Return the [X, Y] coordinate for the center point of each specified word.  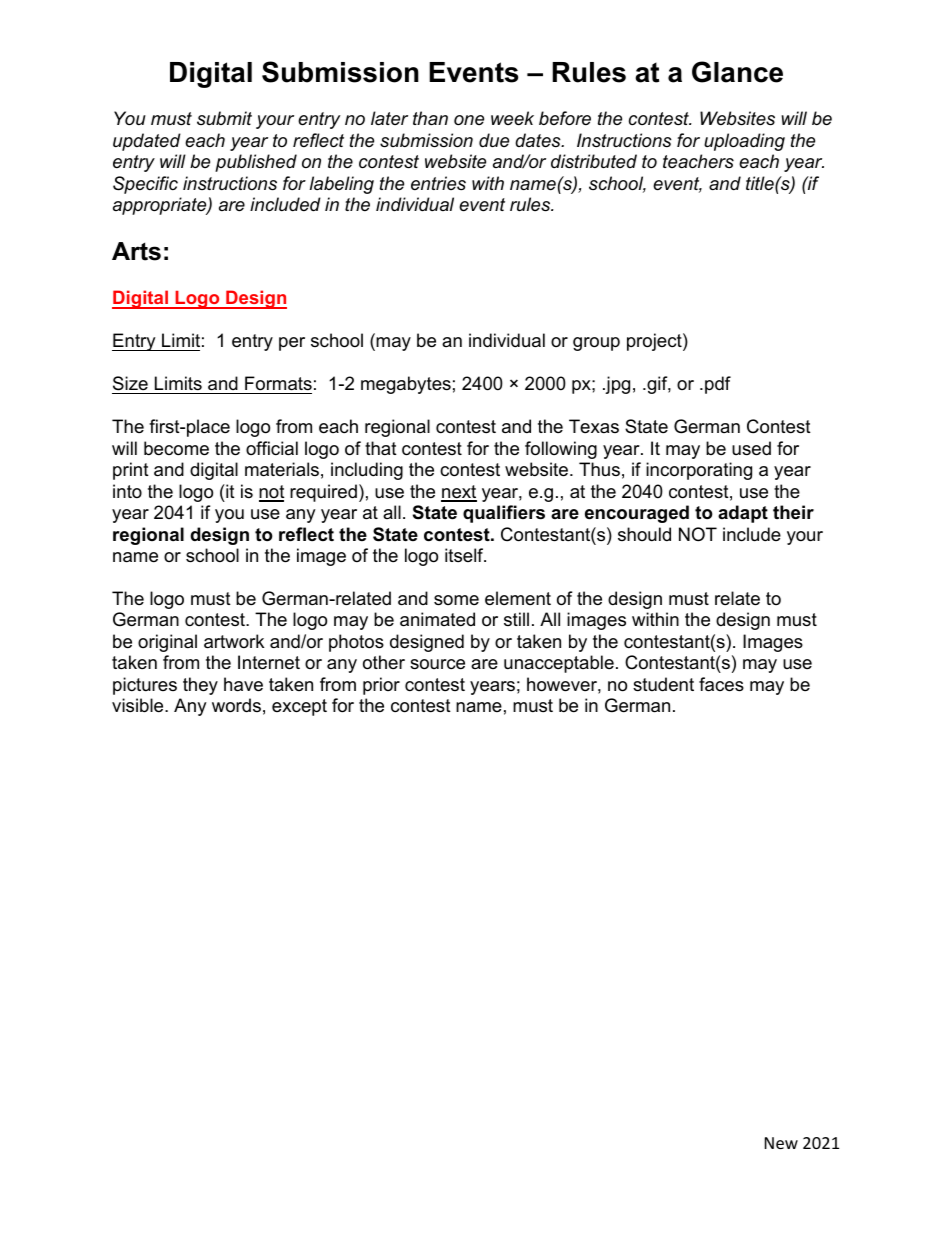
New [781, 1143]
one [469, 120]
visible [139, 705]
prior [381, 686]
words [236, 705]
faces [721, 684]
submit [224, 118]
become [176, 448]
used [751, 448]
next [459, 493]
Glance [737, 72]
